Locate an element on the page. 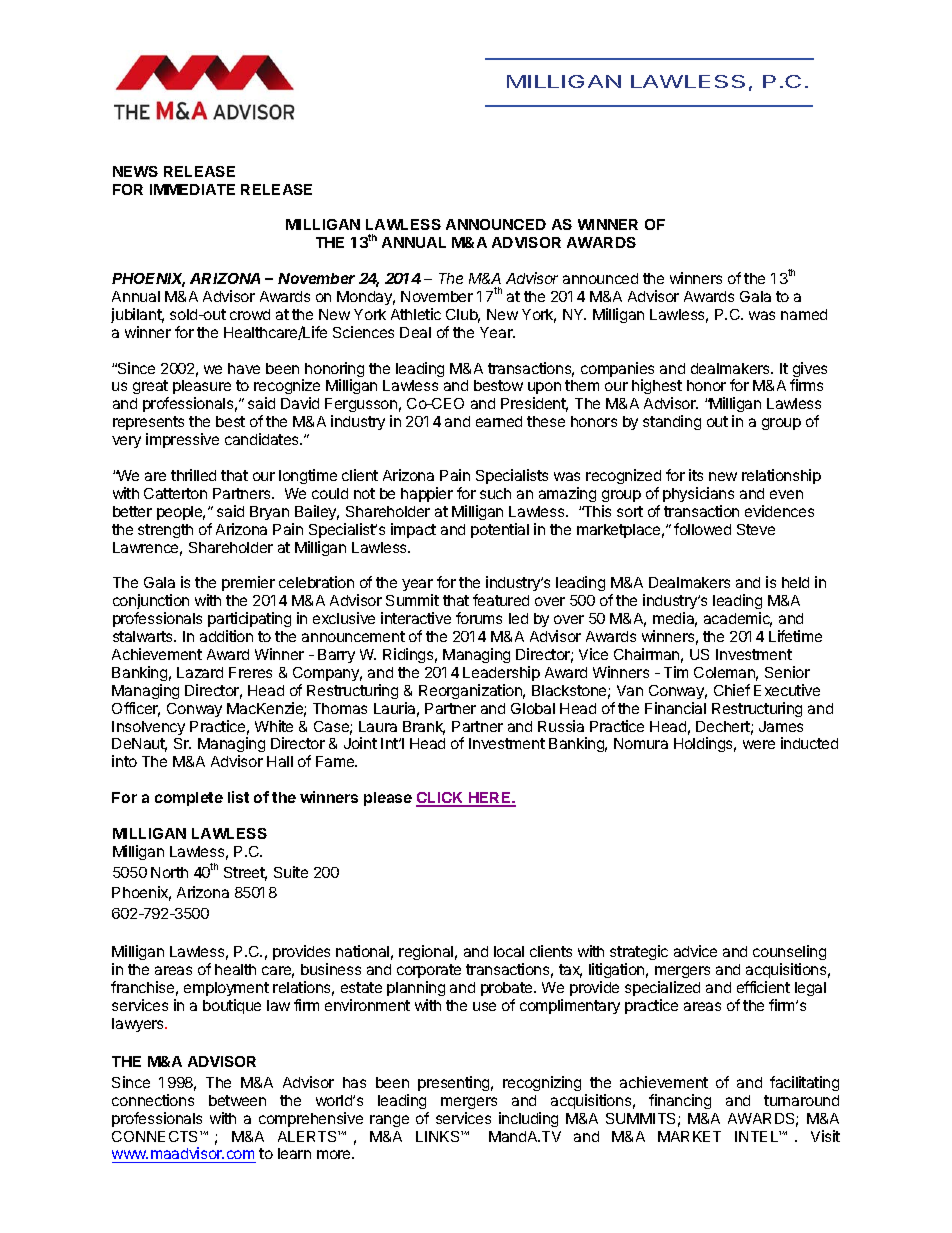 The width and height of the document is (952, 1233). Athletic is located at coordinates (416, 314).
